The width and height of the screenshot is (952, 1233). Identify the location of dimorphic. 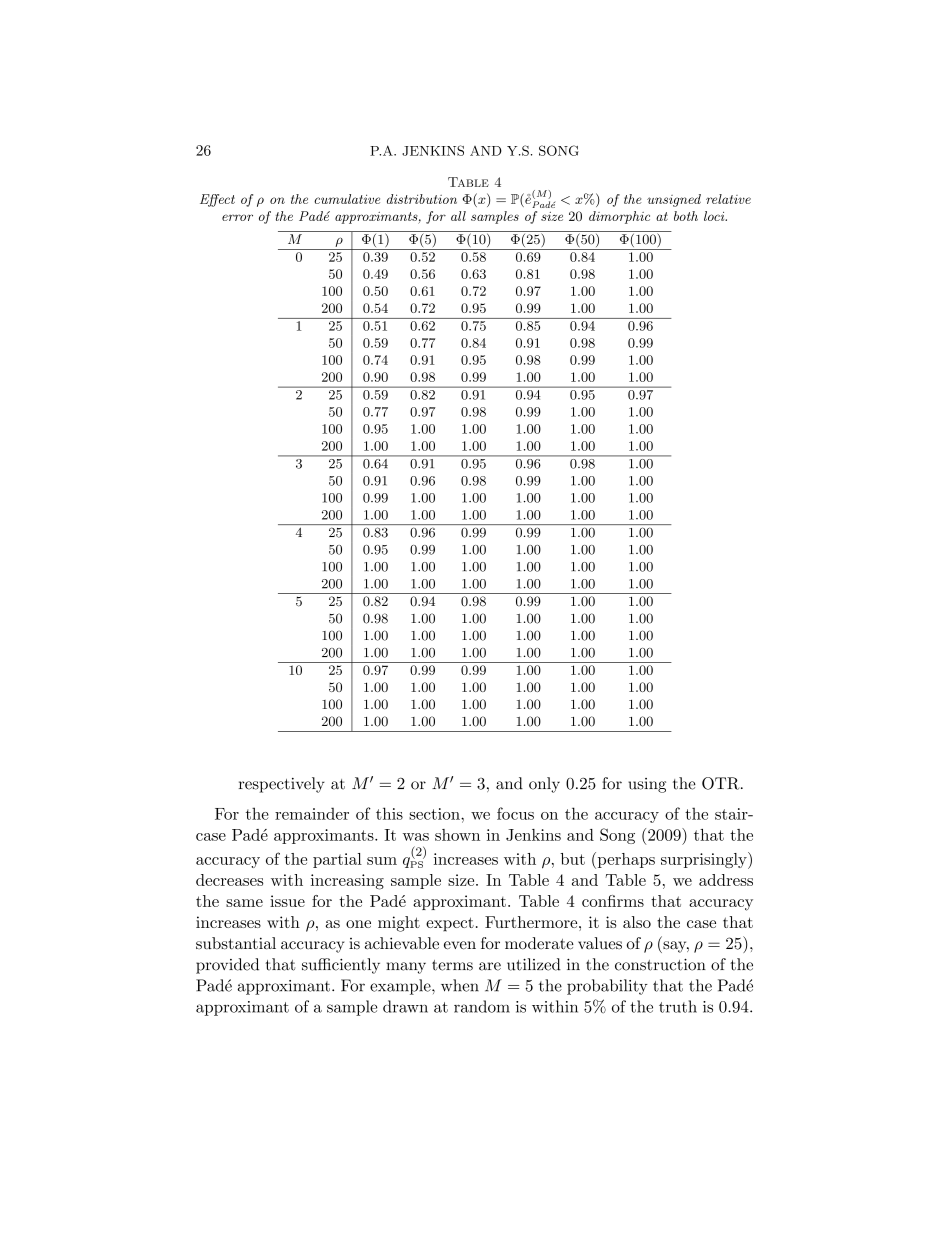
(619, 217).
